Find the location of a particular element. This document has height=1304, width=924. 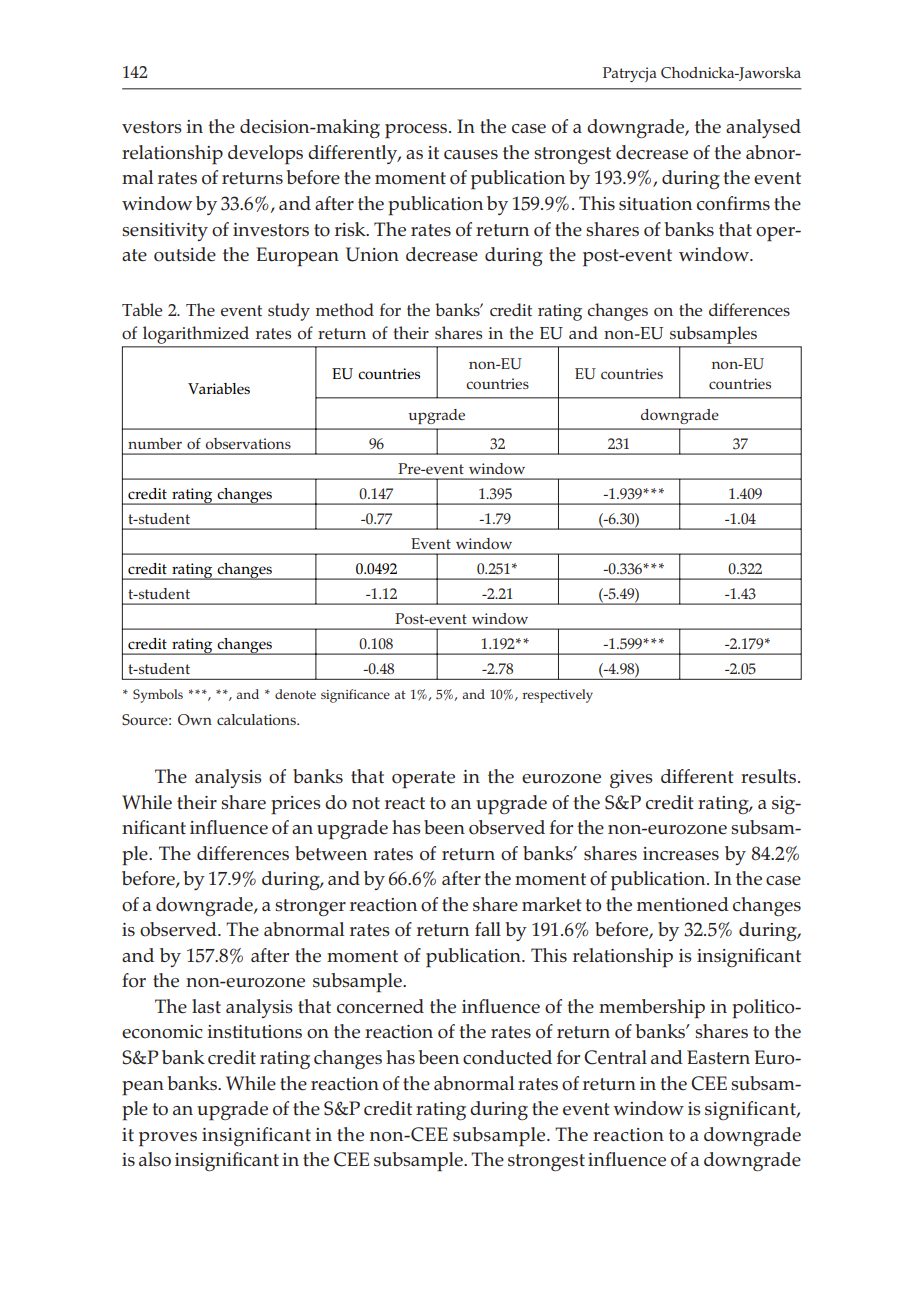

proves is located at coordinates (168, 1139).
